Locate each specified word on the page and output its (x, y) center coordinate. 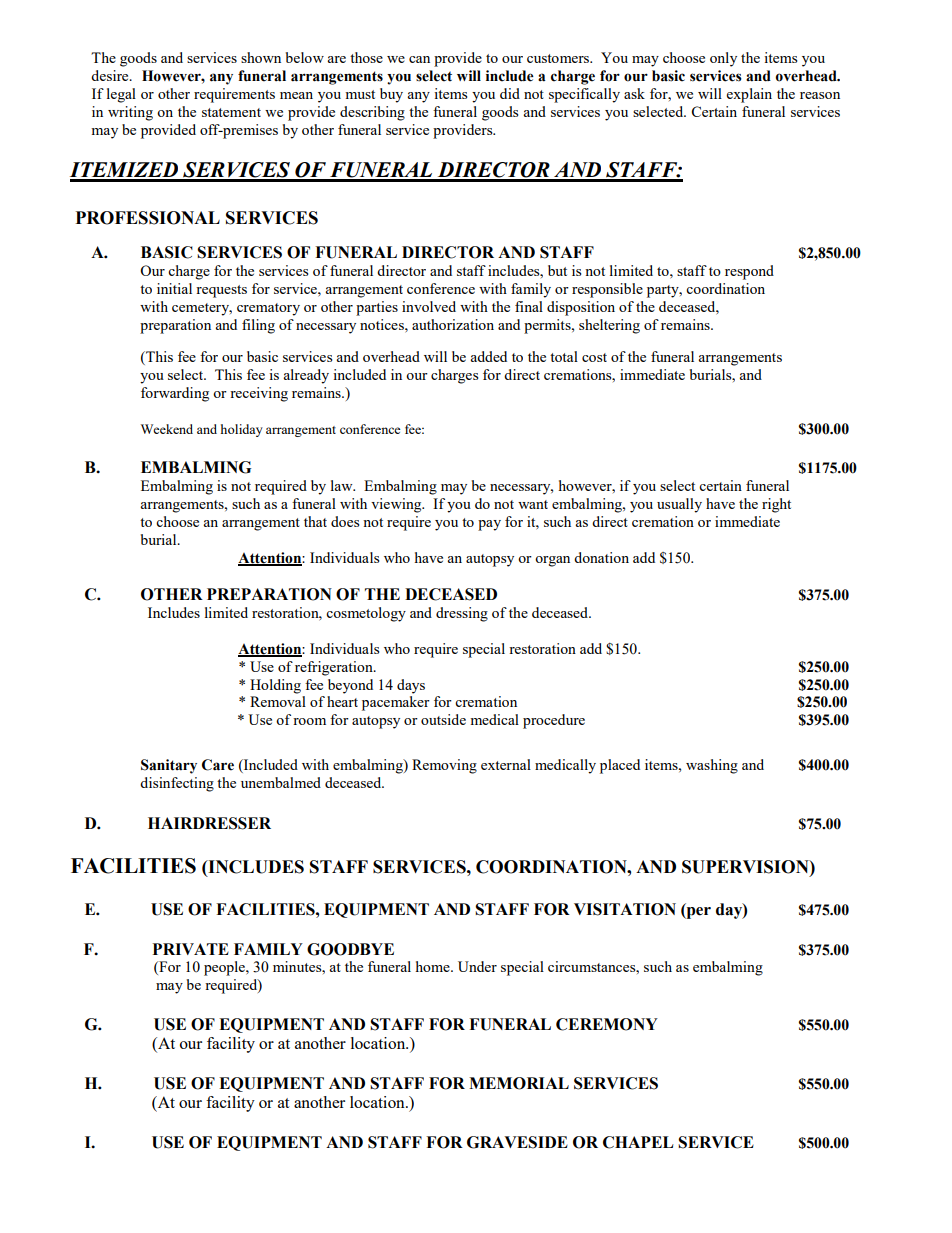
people (225, 968)
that (315, 521)
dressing (462, 614)
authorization (453, 324)
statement (231, 112)
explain (749, 95)
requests (221, 291)
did (510, 93)
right (776, 505)
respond (749, 272)
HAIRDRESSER (209, 823)
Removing (444, 766)
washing (712, 766)
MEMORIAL (519, 1083)
